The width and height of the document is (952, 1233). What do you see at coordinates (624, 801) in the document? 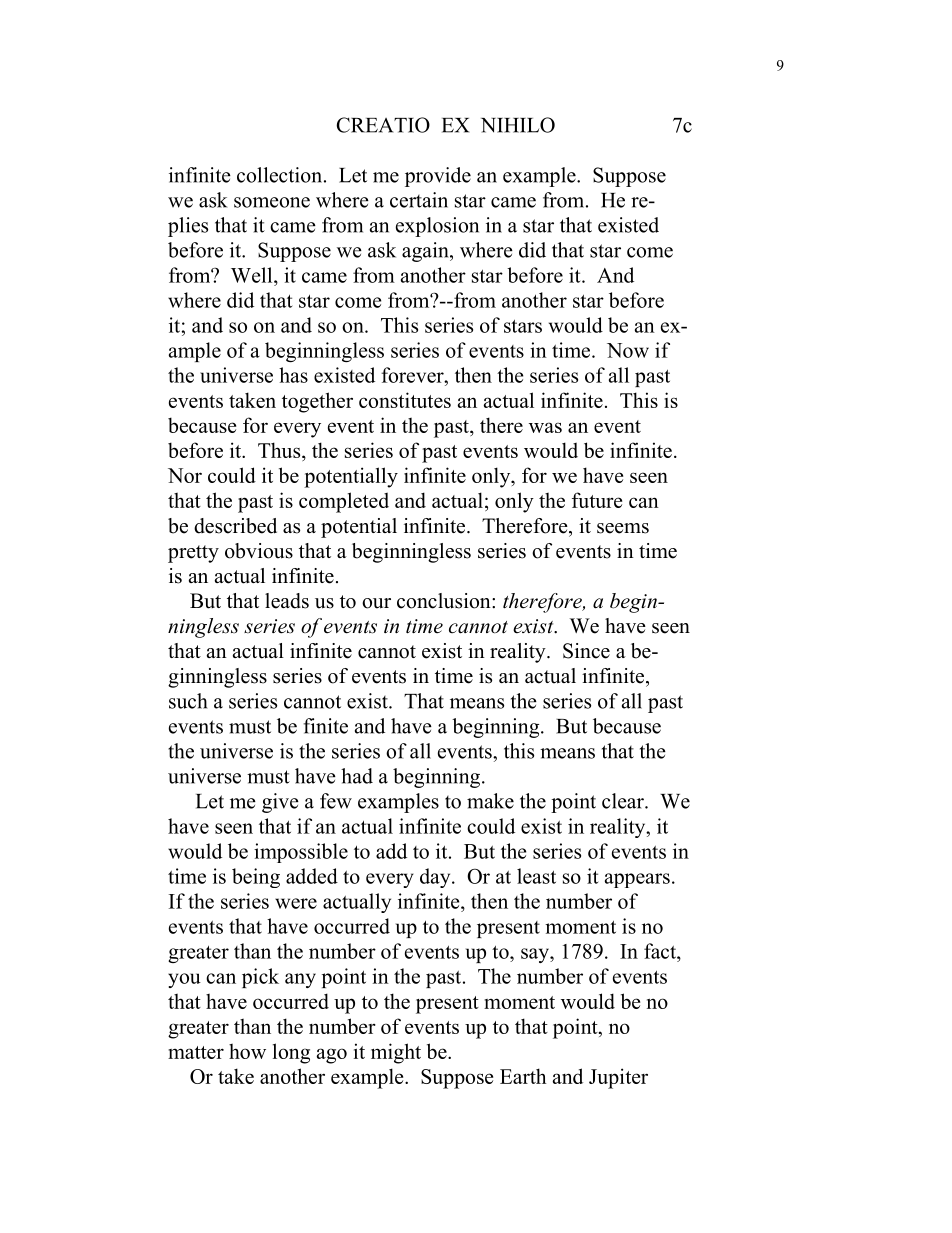
I see `clear` at bounding box center [624, 801].
